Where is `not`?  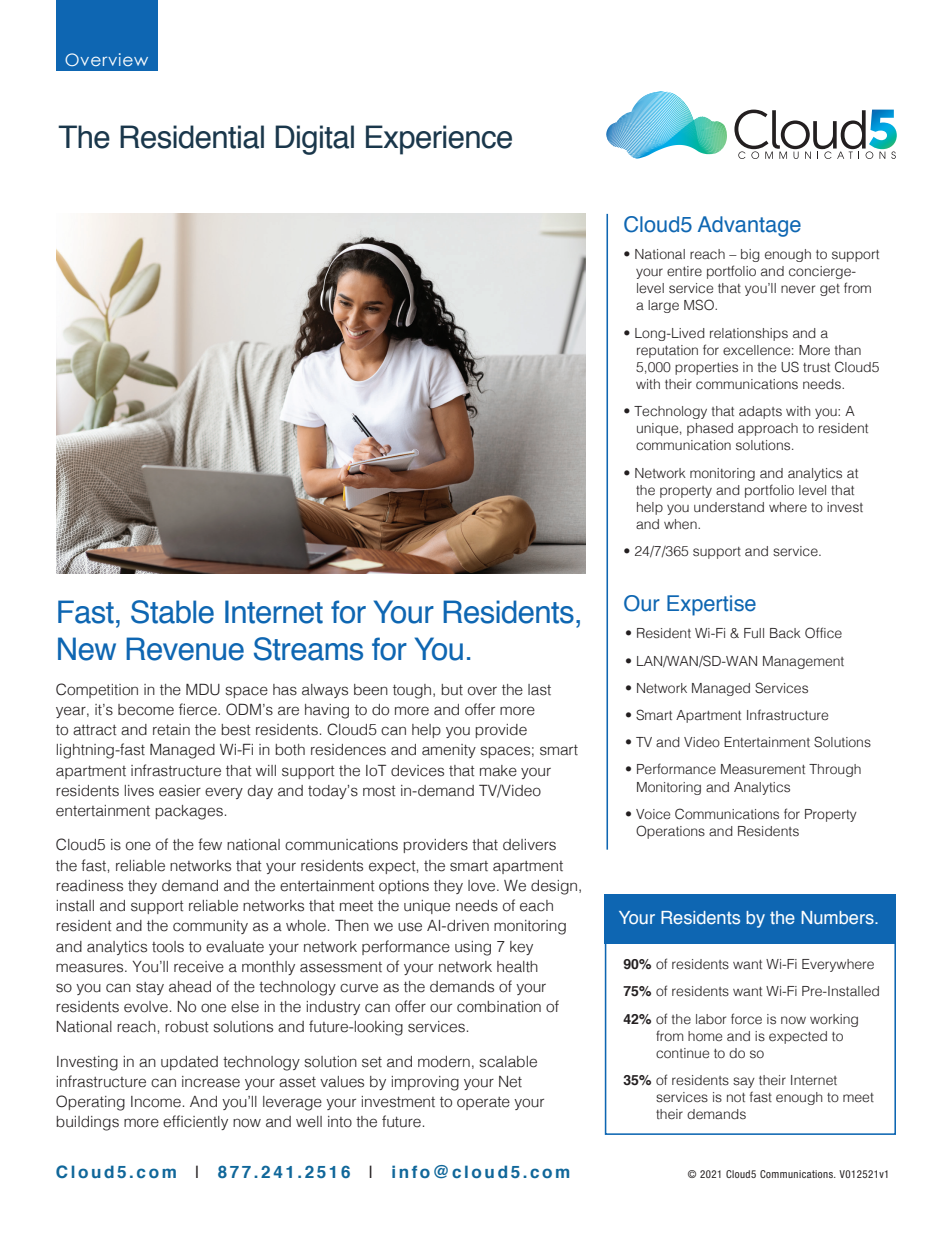 not is located at coordinates (736, 1097).
